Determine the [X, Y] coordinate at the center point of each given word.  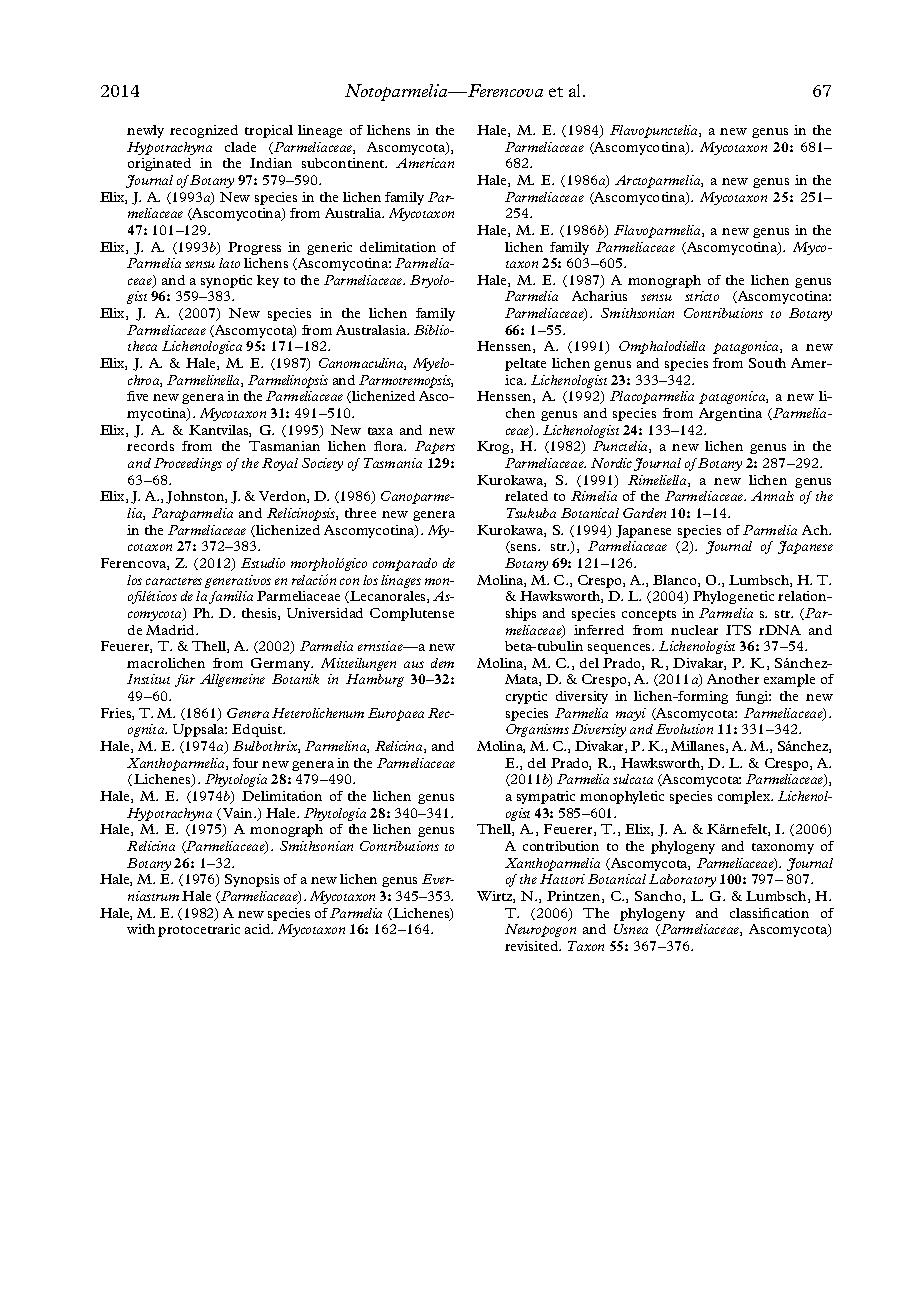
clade [240, 147]
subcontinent [344, 163]
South [767, 363]
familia [231, 597]
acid [259, 929]
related [526, 496]
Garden [644, 513]
